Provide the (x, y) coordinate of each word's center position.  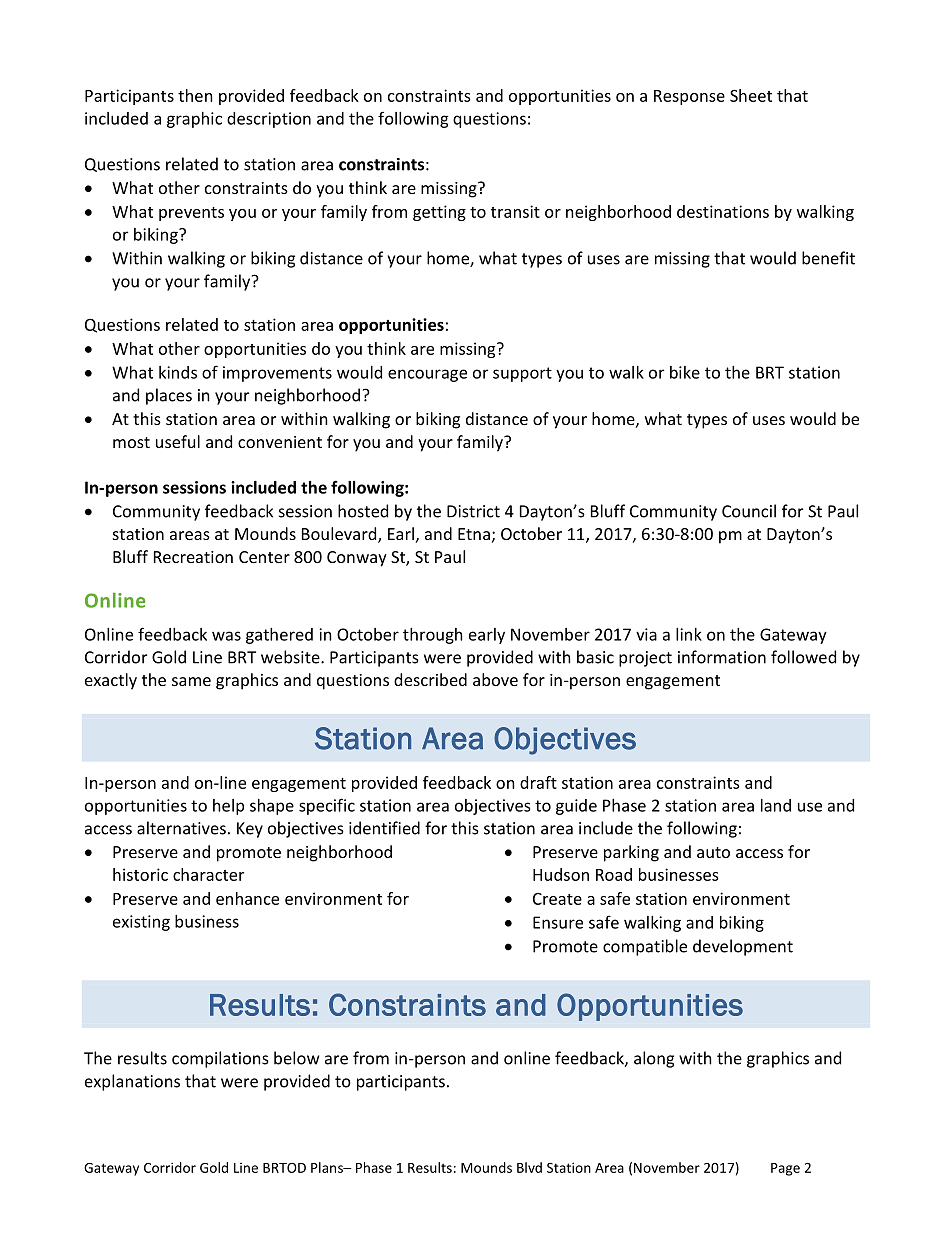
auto (713, 852)
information (722, 657)
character (208, 874)
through (433, 636)
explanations (132, 1082)
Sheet (751, 95)
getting (439, 213)
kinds (178, 372)
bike (685, 372)
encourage (427, 375)
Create (557, 899)
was (226, 636)
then (195, 95)
